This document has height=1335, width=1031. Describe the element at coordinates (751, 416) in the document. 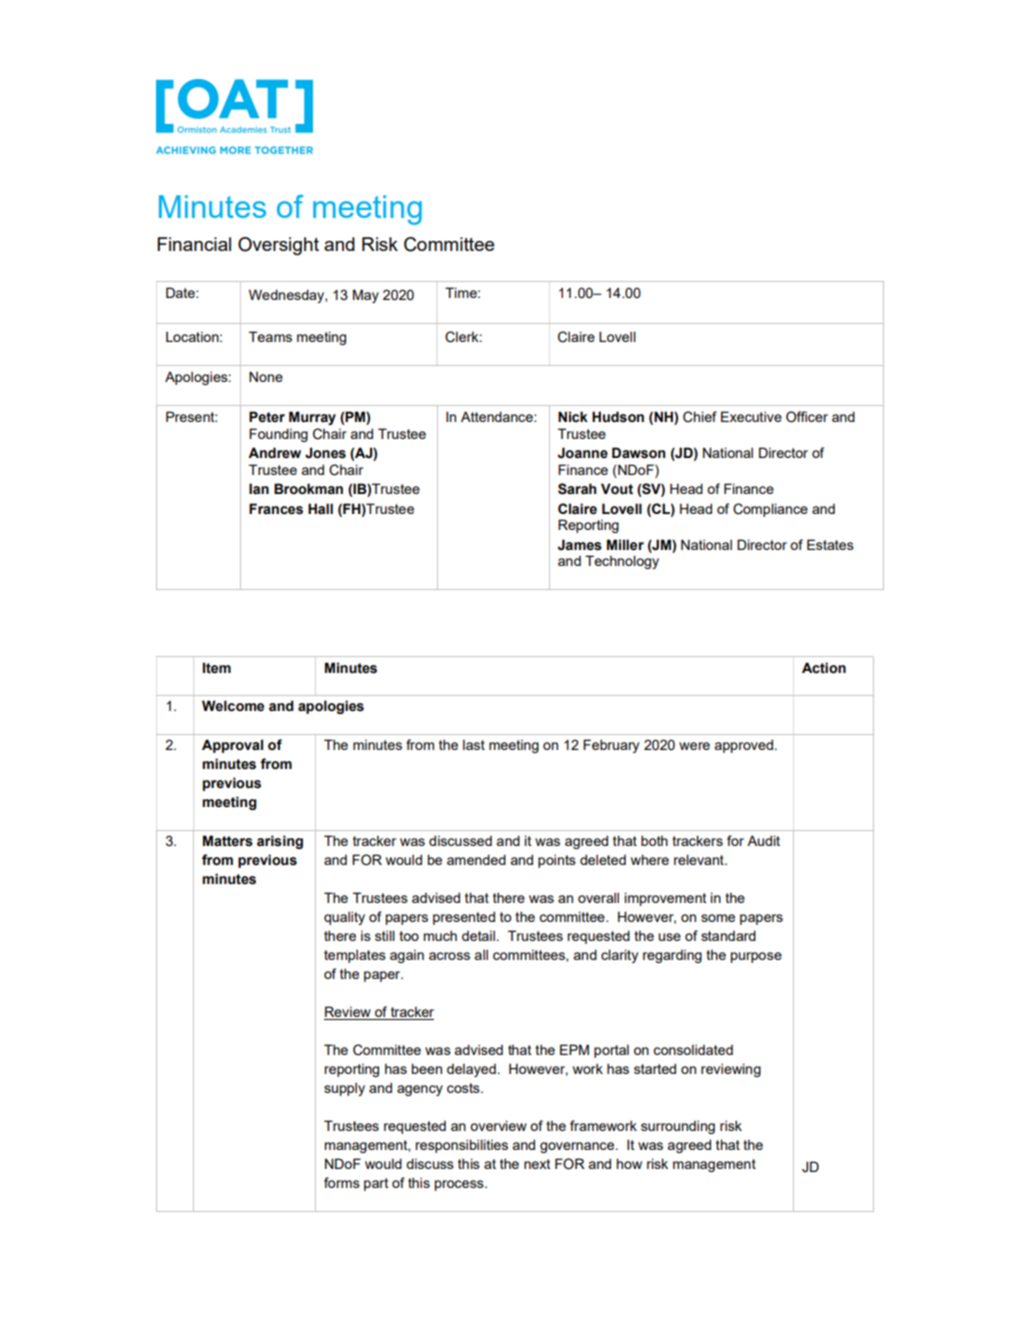

I see `Executive` at that location.
